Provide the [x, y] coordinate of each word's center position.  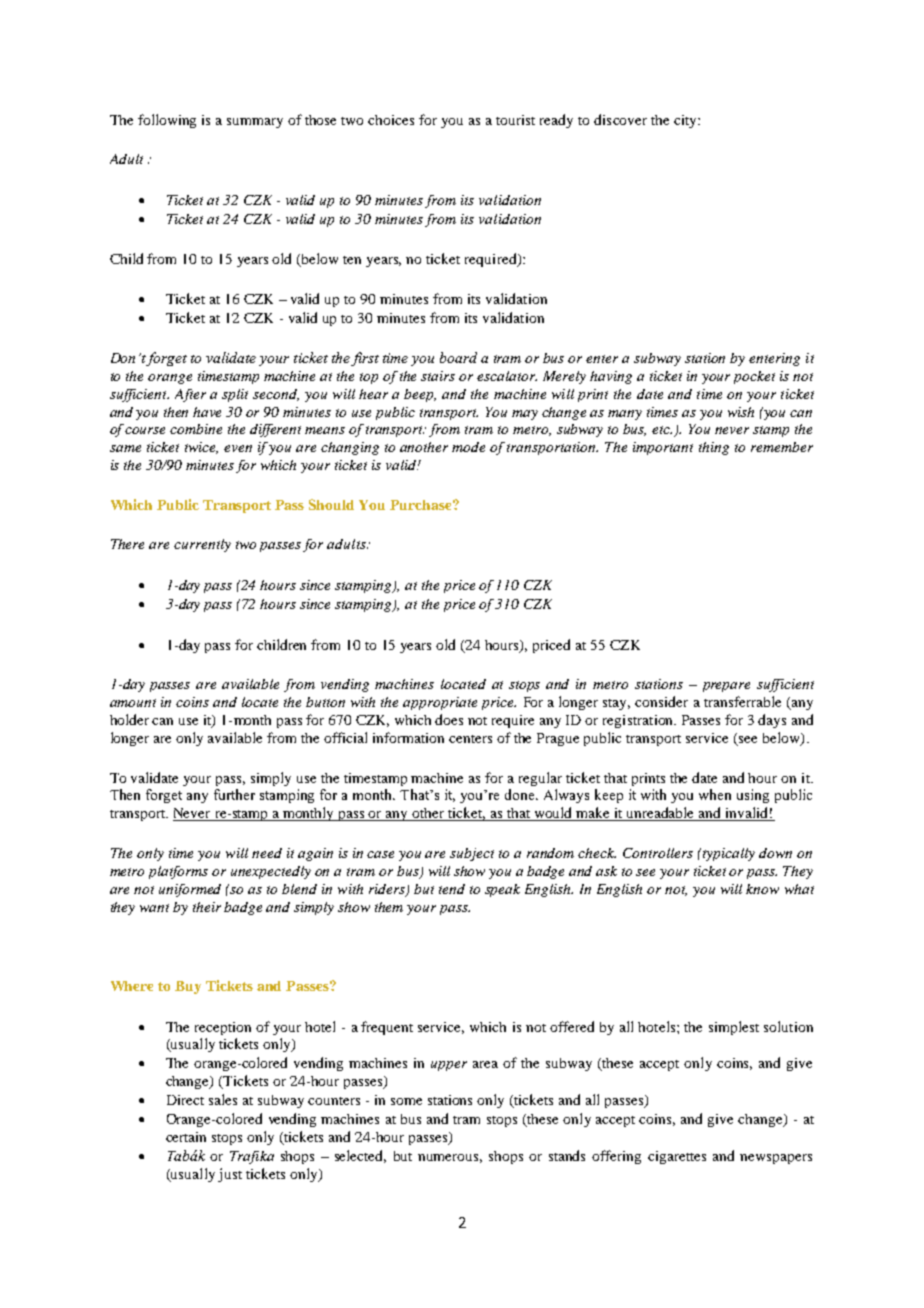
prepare [726, 687]
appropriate [440, 703]
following [167, 121]
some [406, 1101]
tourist [515, 120]
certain [186, 1137]
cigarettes [677, 1157]
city [686, 121]
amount [133, 703]
